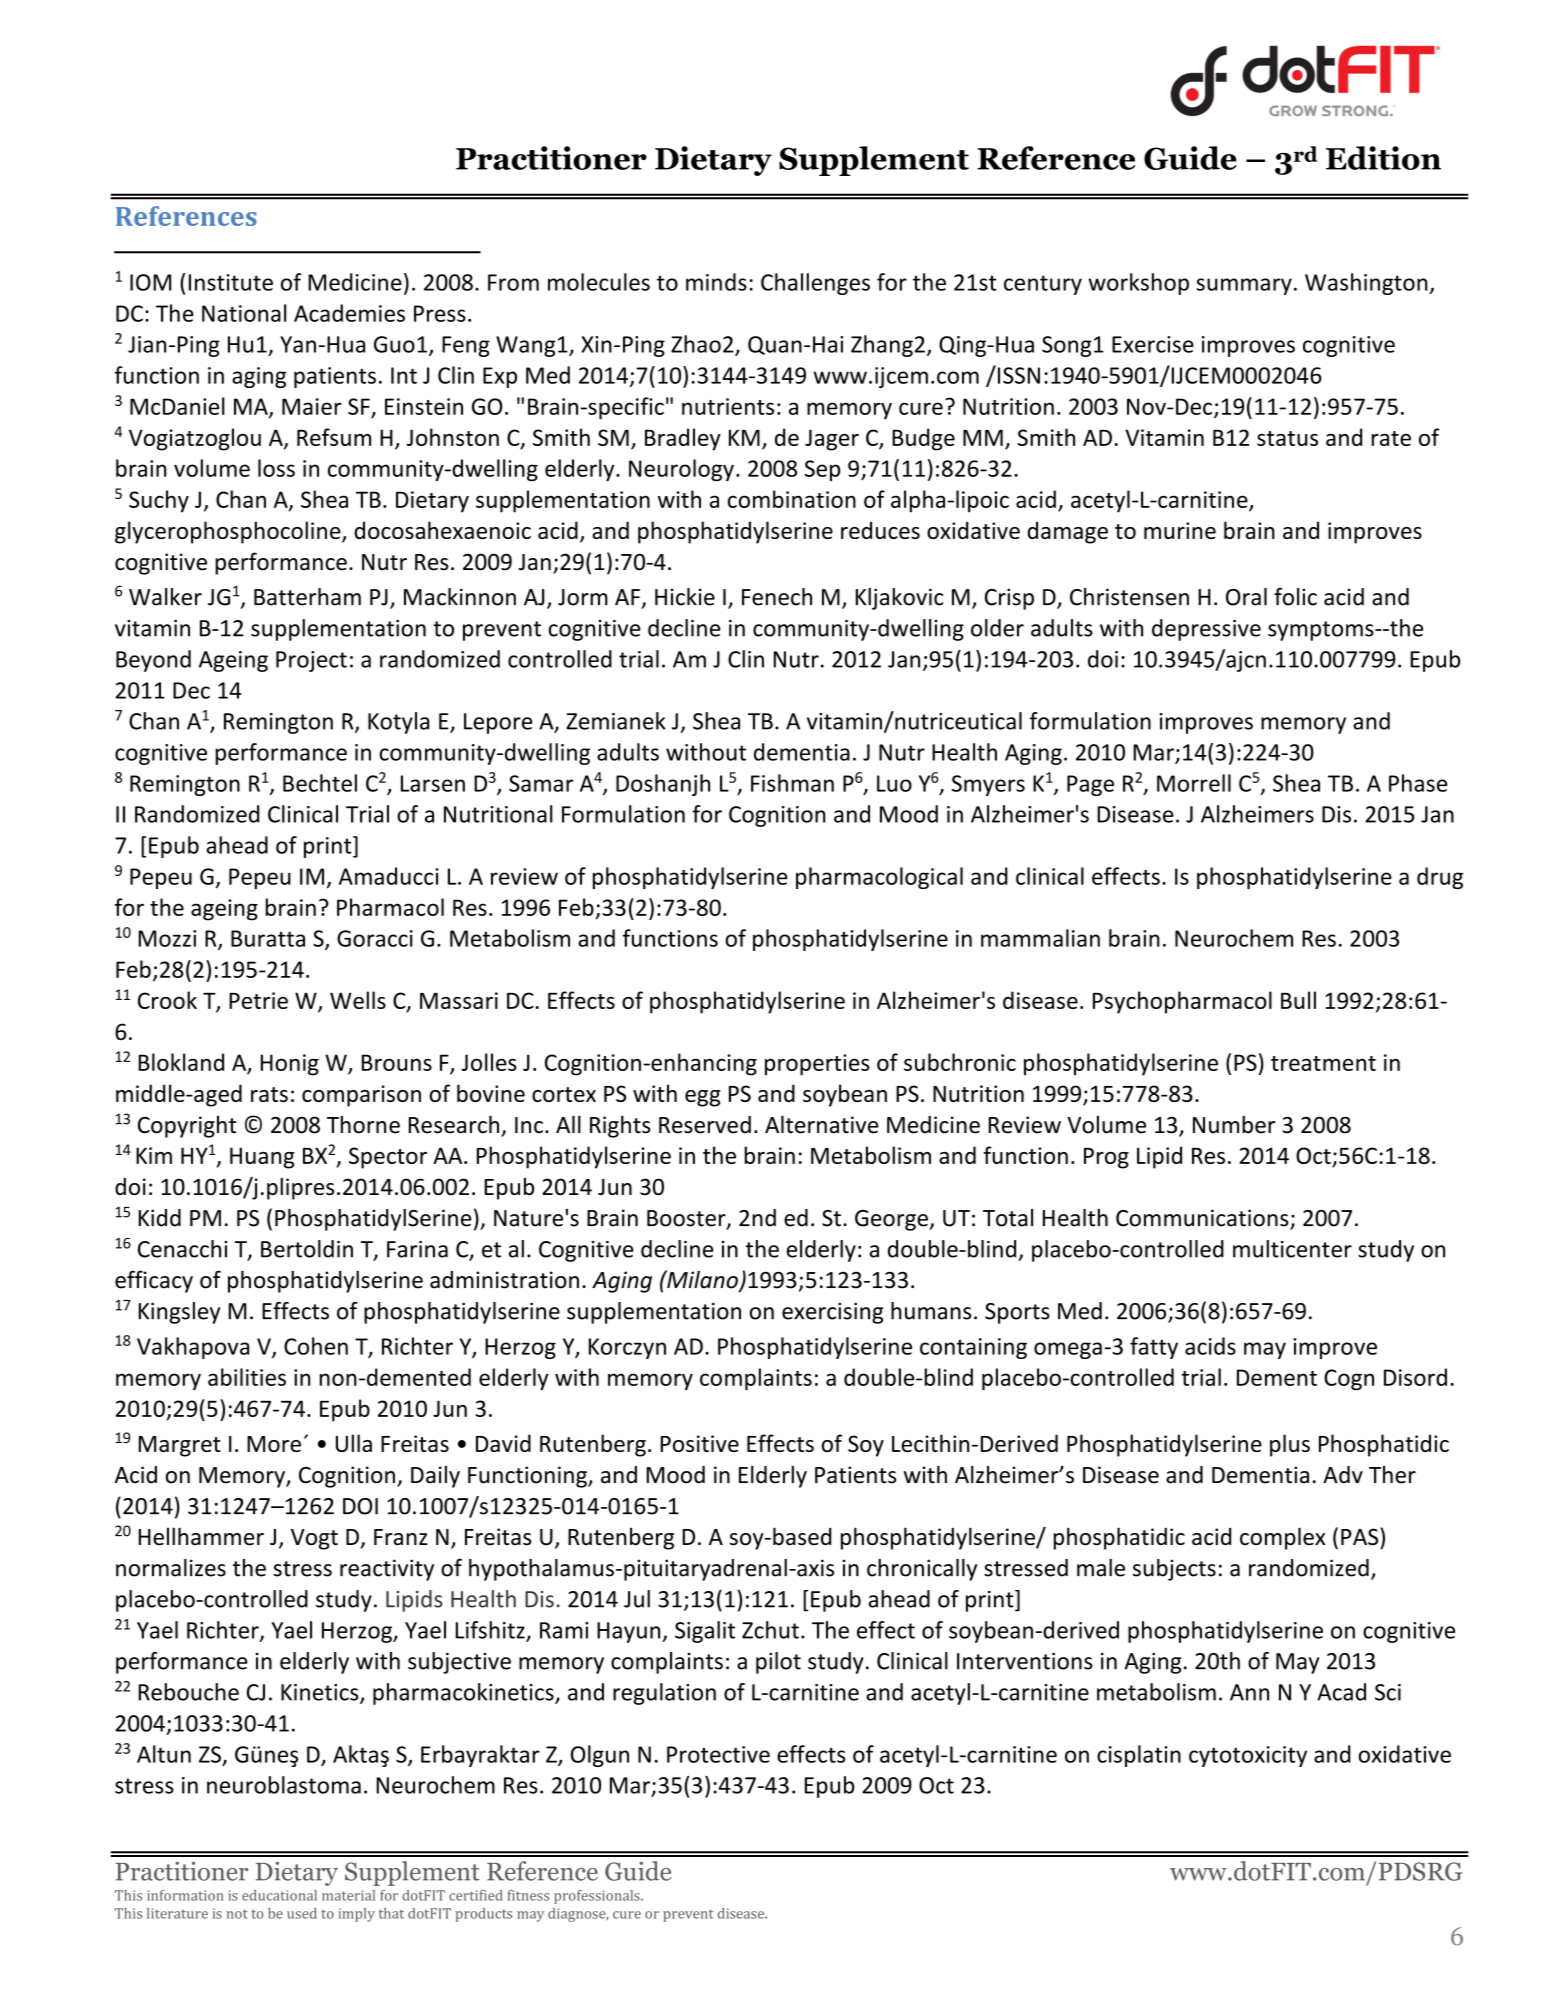 This page has width=1556, height=2014. Describe the element at coordinates (1298, 1000) in the page. I see `Bull` at that location.
